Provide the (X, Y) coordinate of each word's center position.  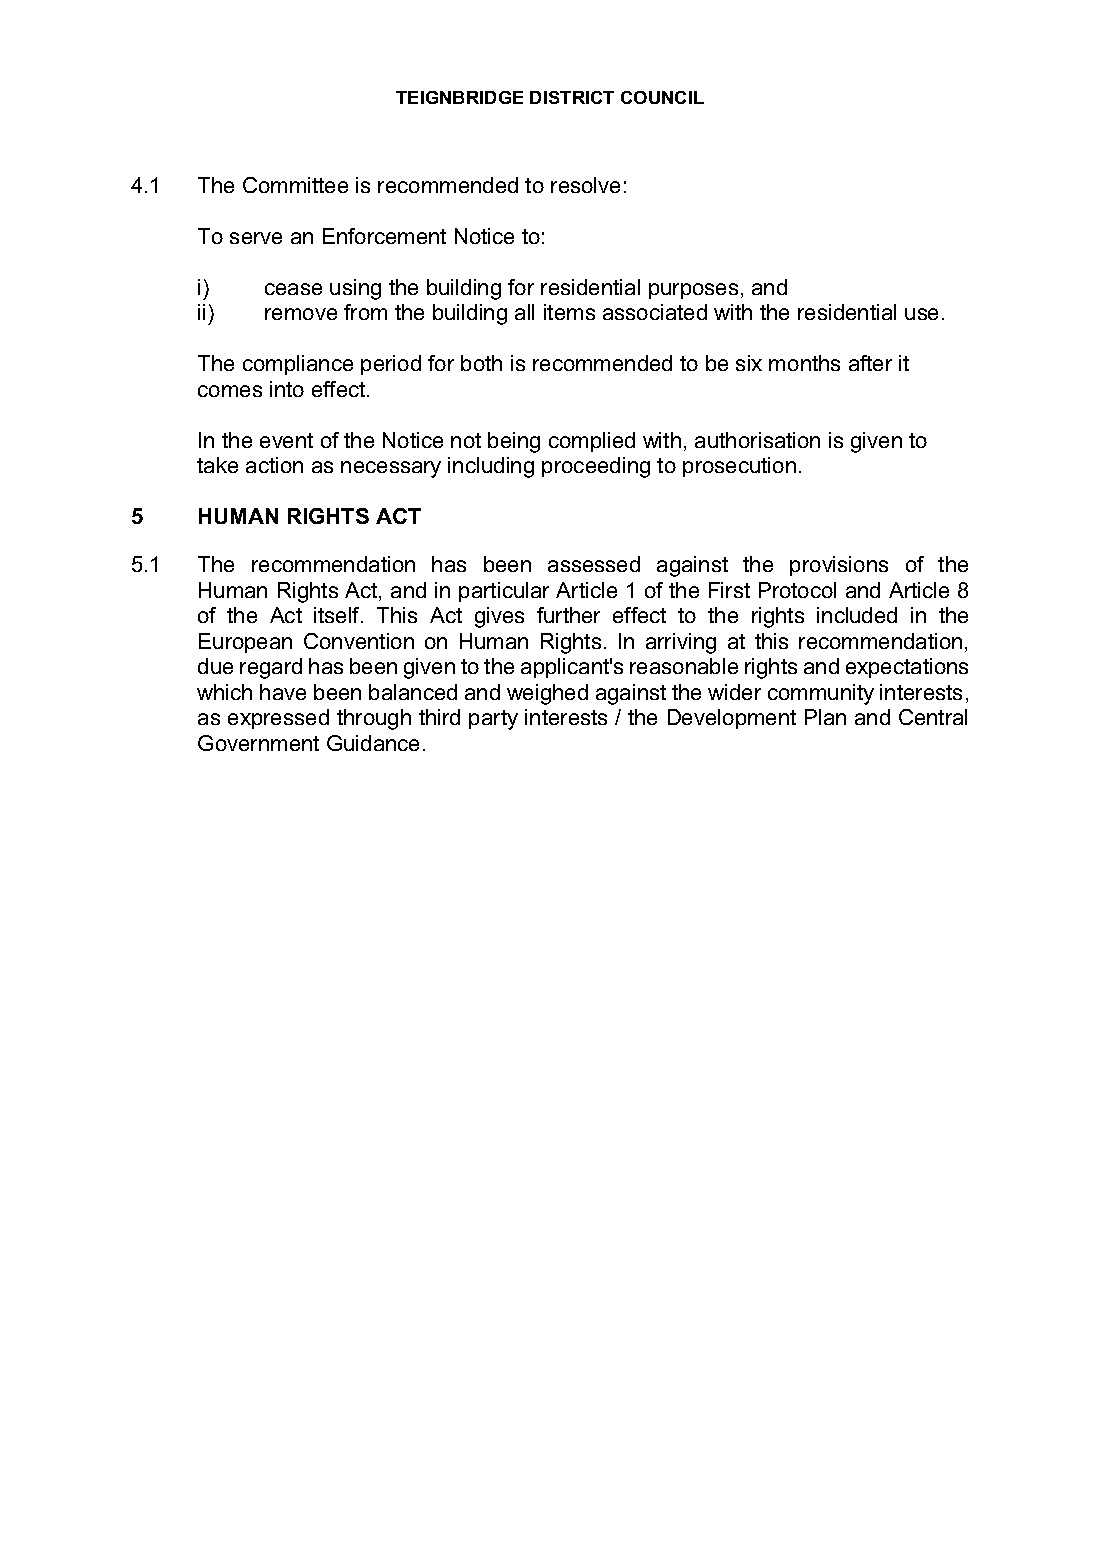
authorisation (757, 440)
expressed (278, 719)
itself (338, 615)
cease (293, 289)
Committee (295, 185)
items (569, 312)
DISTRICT (572, 97)
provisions (839, 566)
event (286, 440)
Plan (825, 717)
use (921, 314)
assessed (594, 564)
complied (592, 442)
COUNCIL (662, 97)
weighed (547, 694)
